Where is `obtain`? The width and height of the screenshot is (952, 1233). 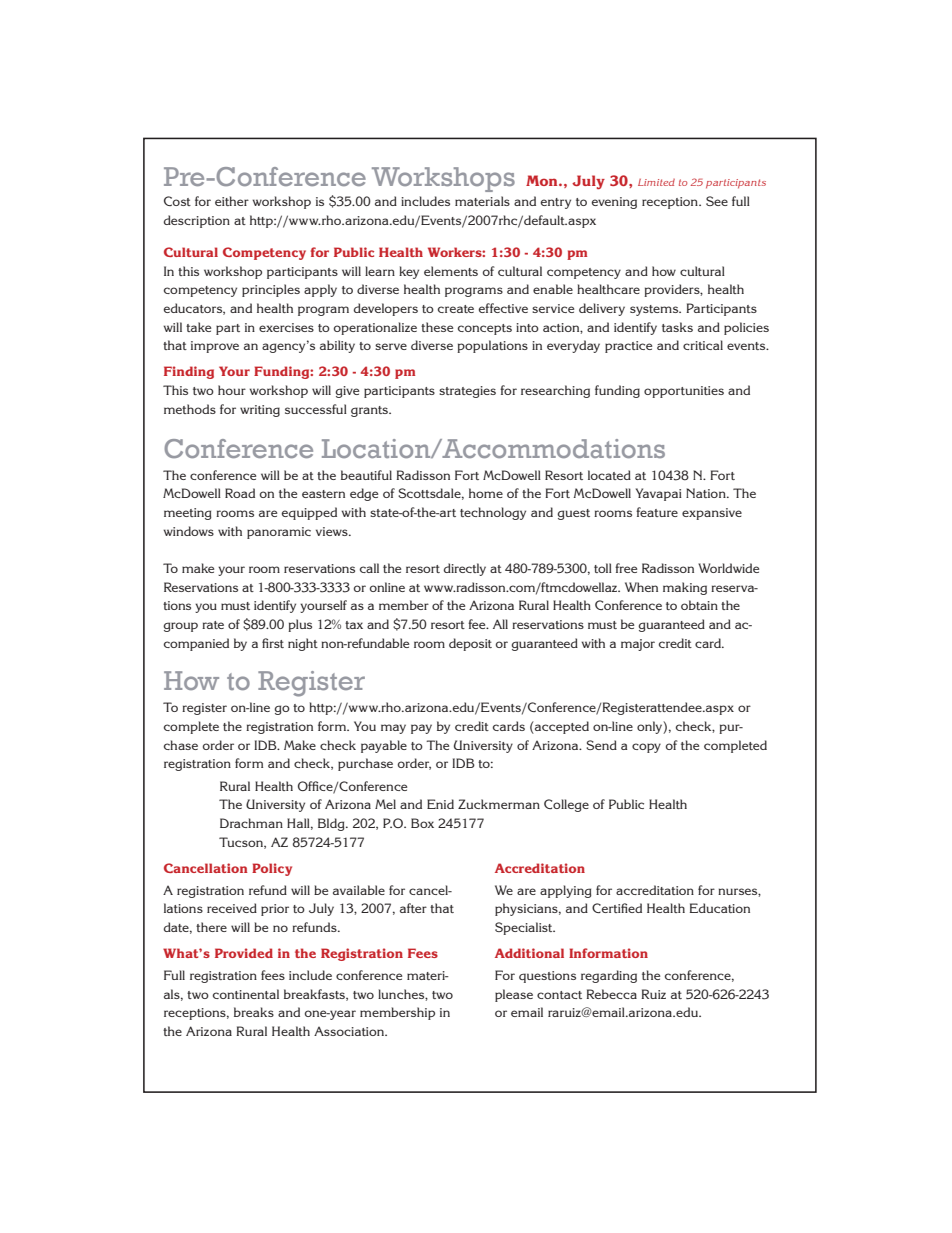
obtain is located at coordinates (699, 605).
